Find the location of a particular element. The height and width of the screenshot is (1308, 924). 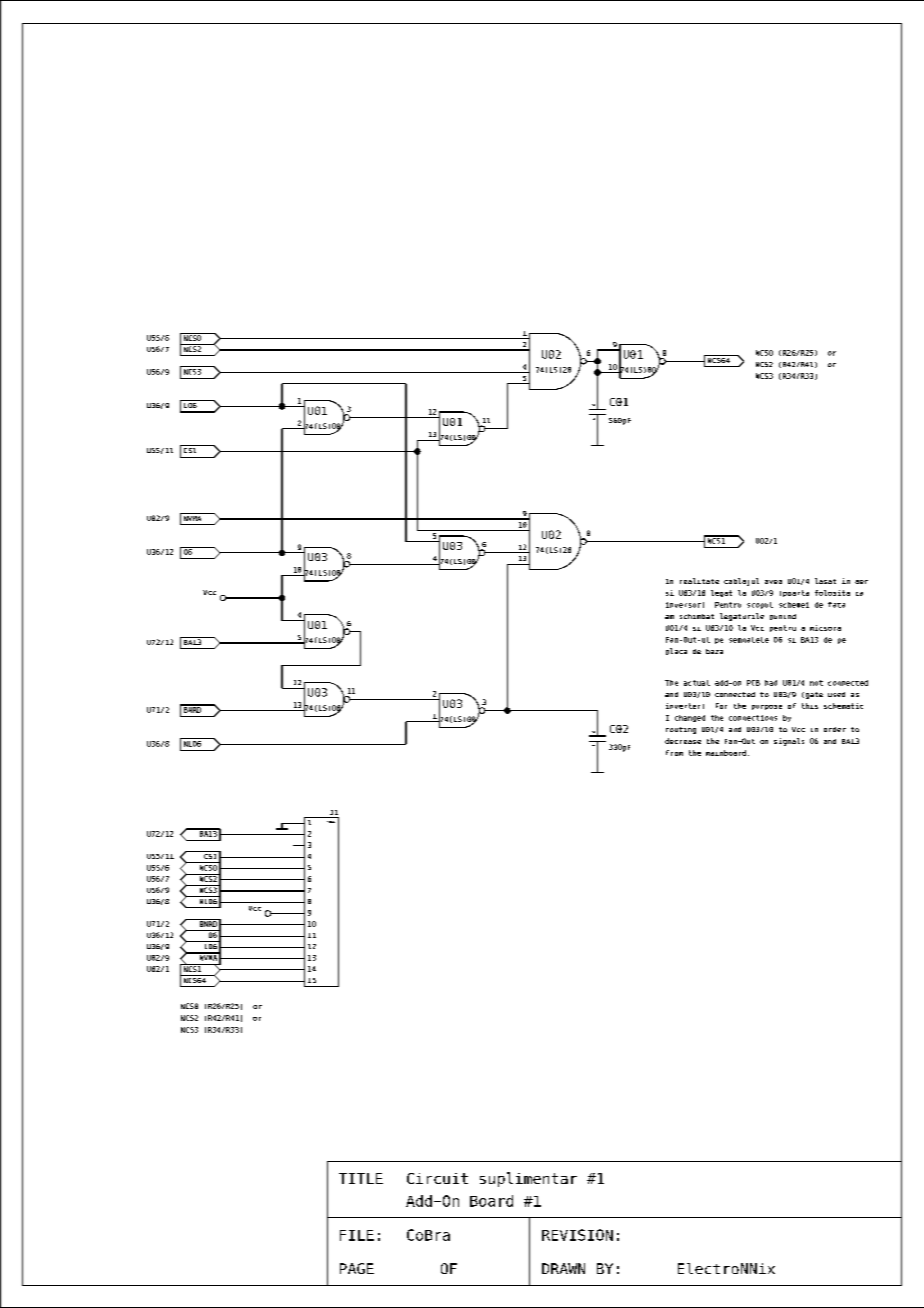

PAGE is located at coordinates (357, 1268).
